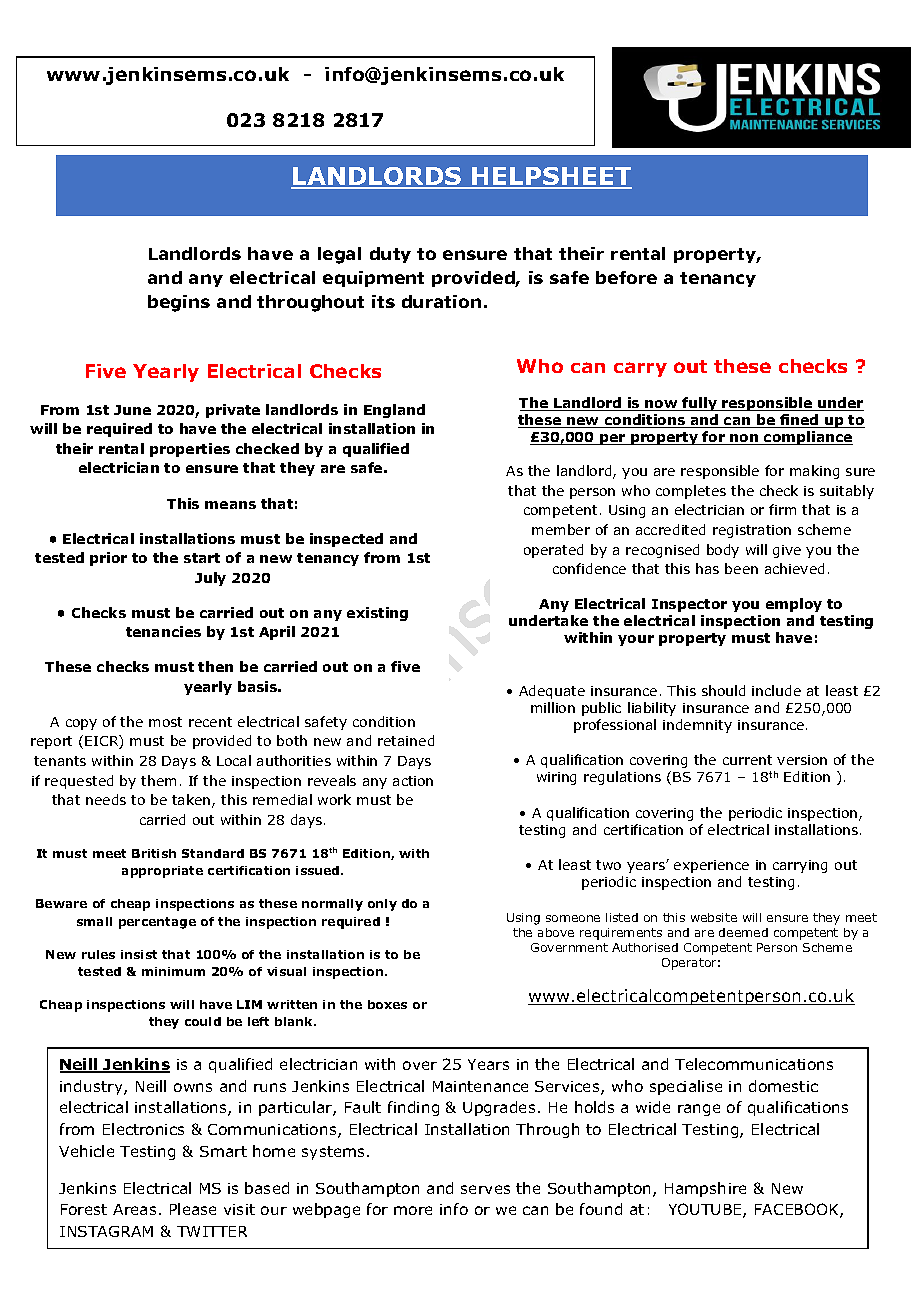  Describe the element at coordinates (108, 559) in the screenshot. I see `prior` at that location.
